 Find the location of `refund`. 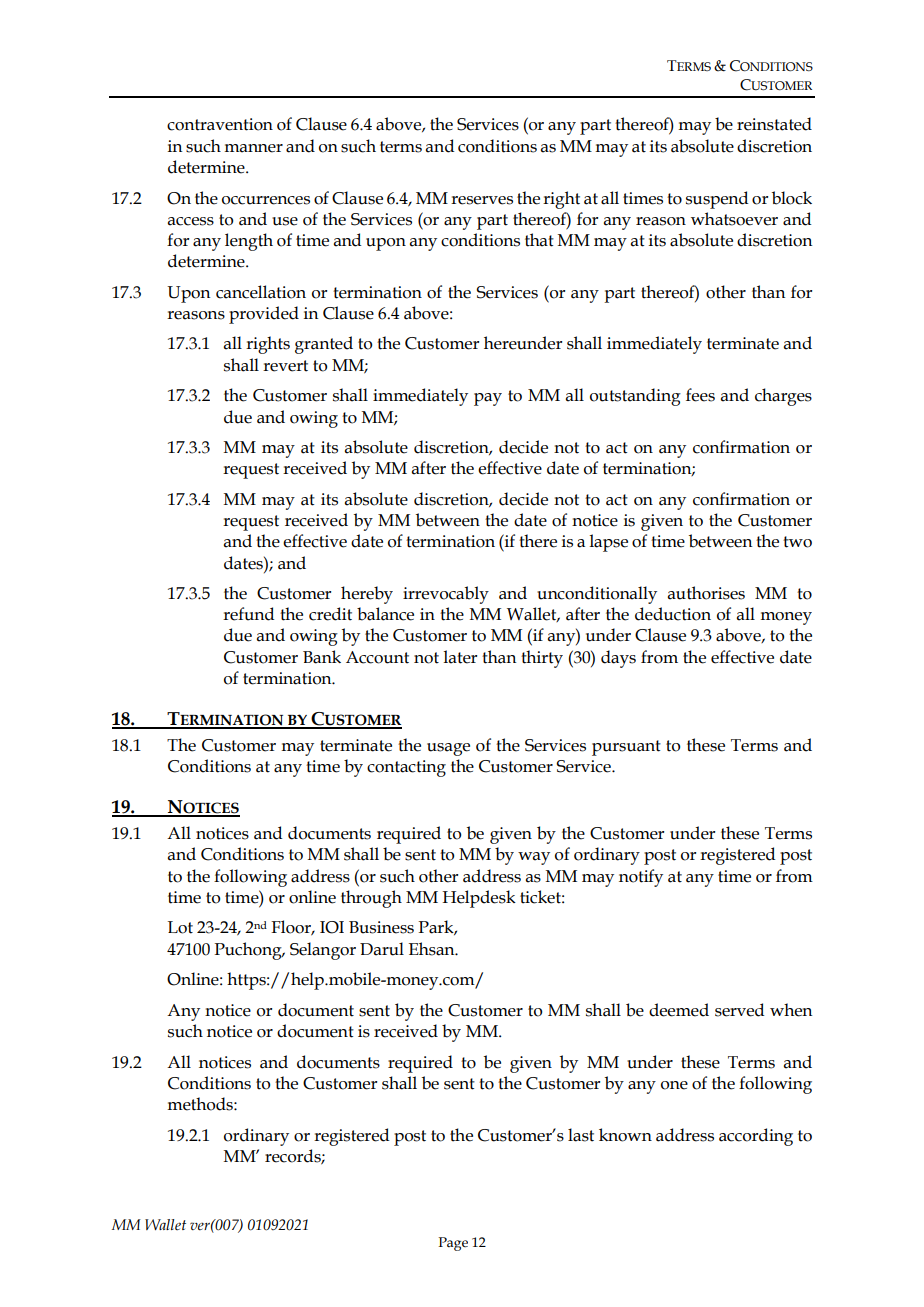

refund is located at coordinates (248, 614).
